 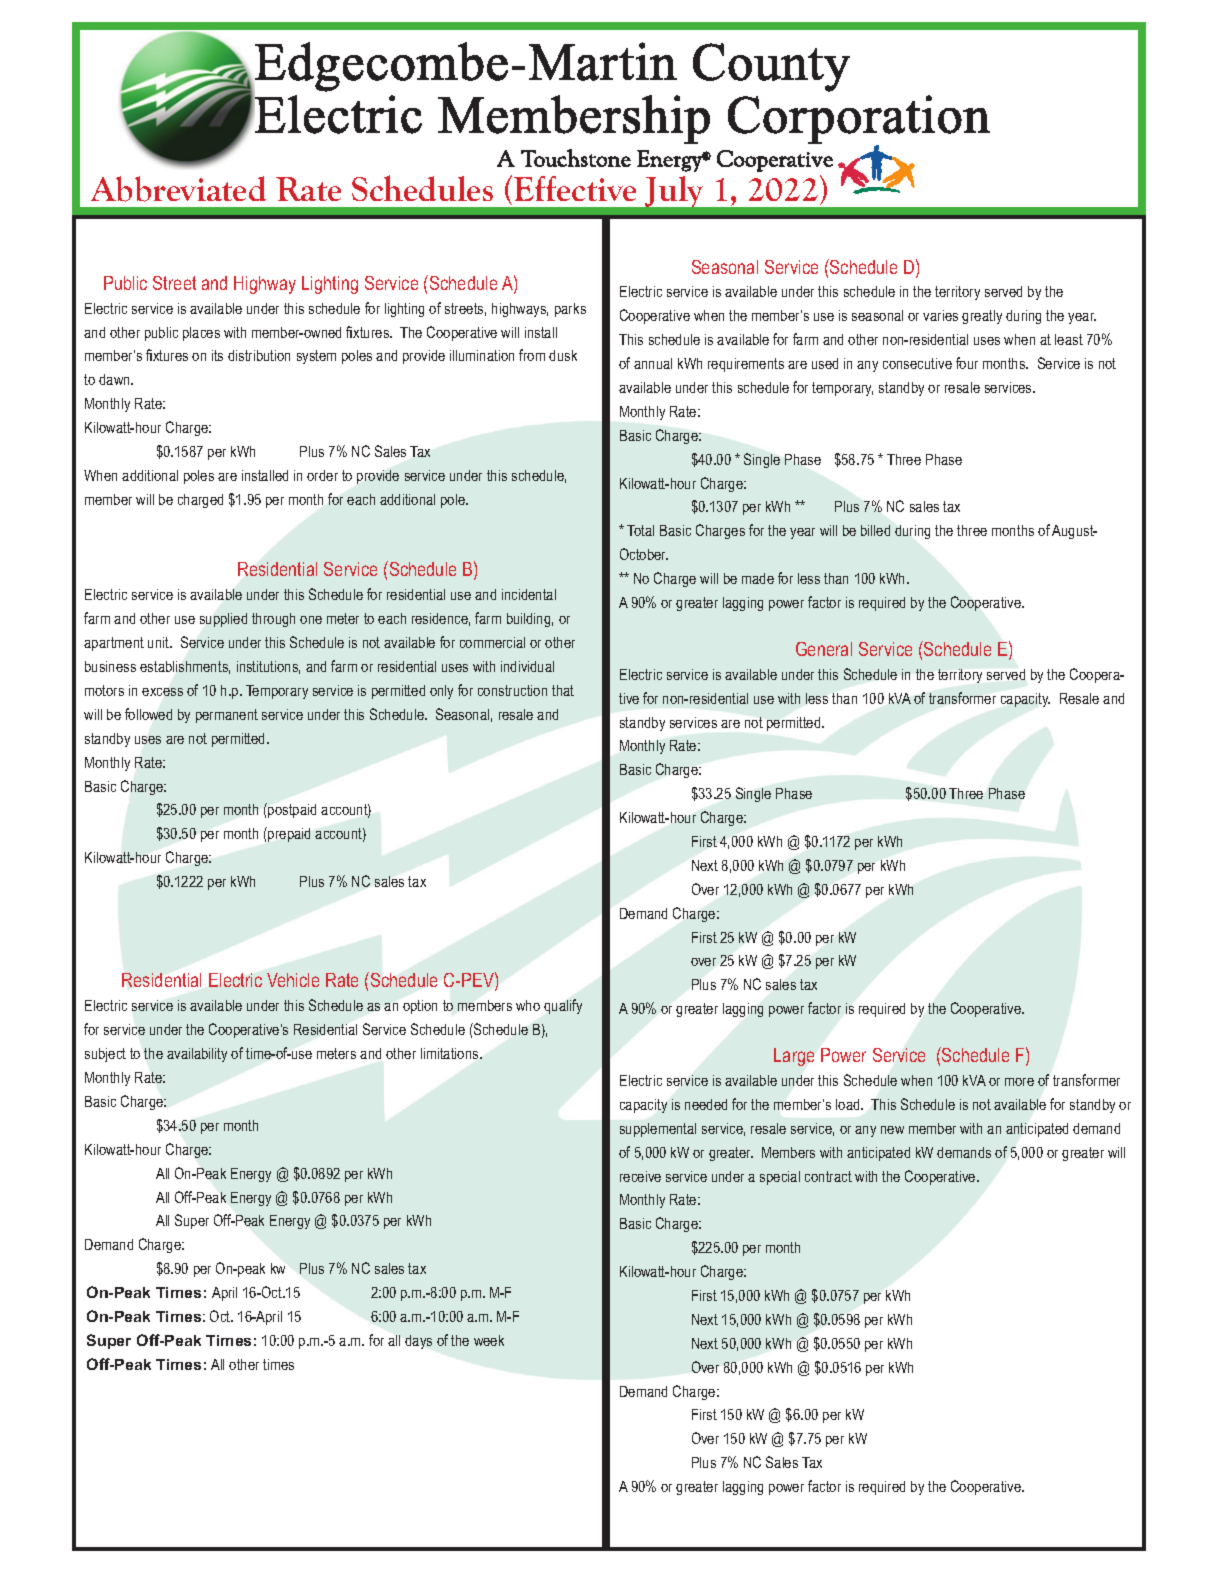 I want to click on qualify, so click(x=563, y=1006).
